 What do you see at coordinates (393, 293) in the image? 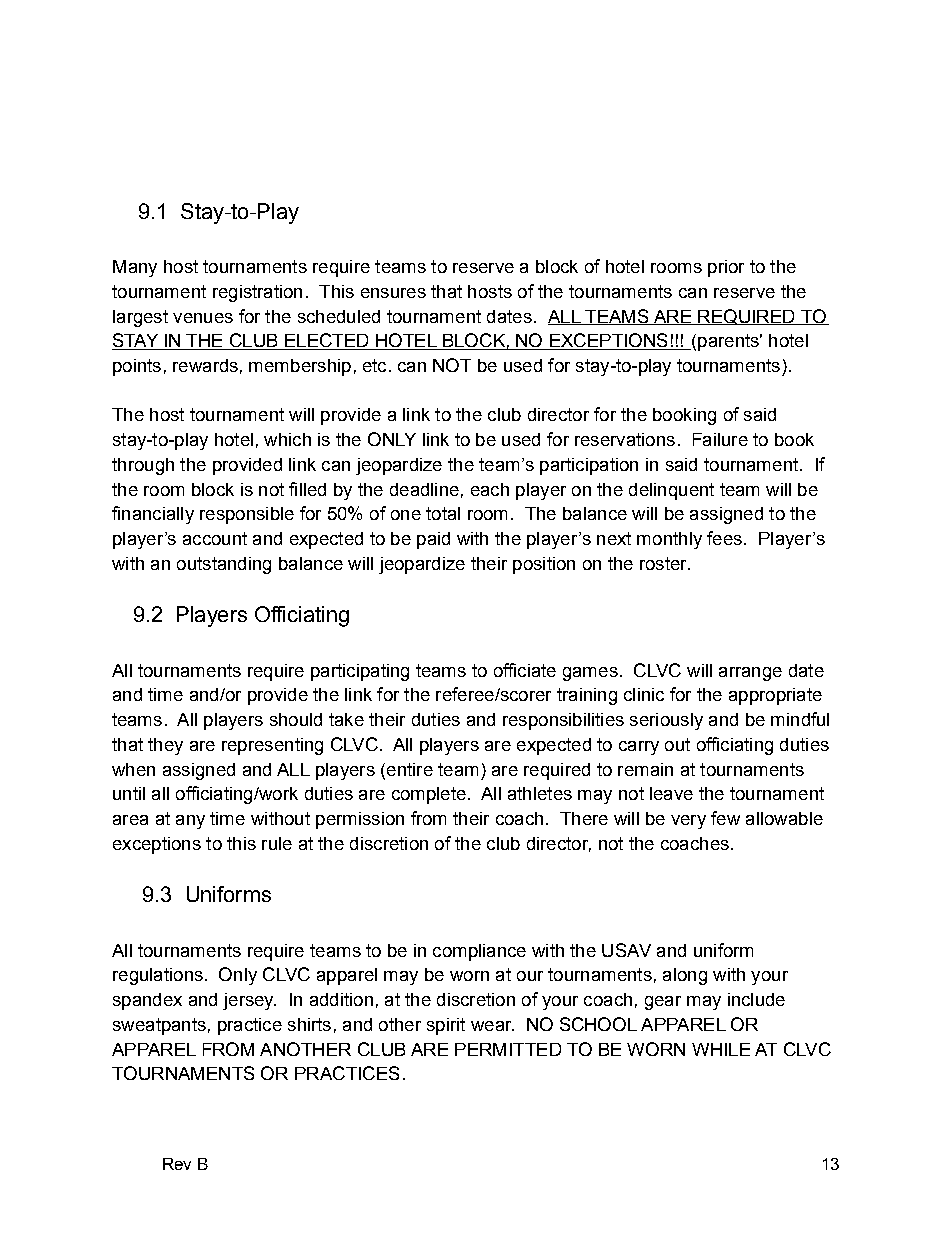
I see `ensures` at bounding box center [393, 293].
